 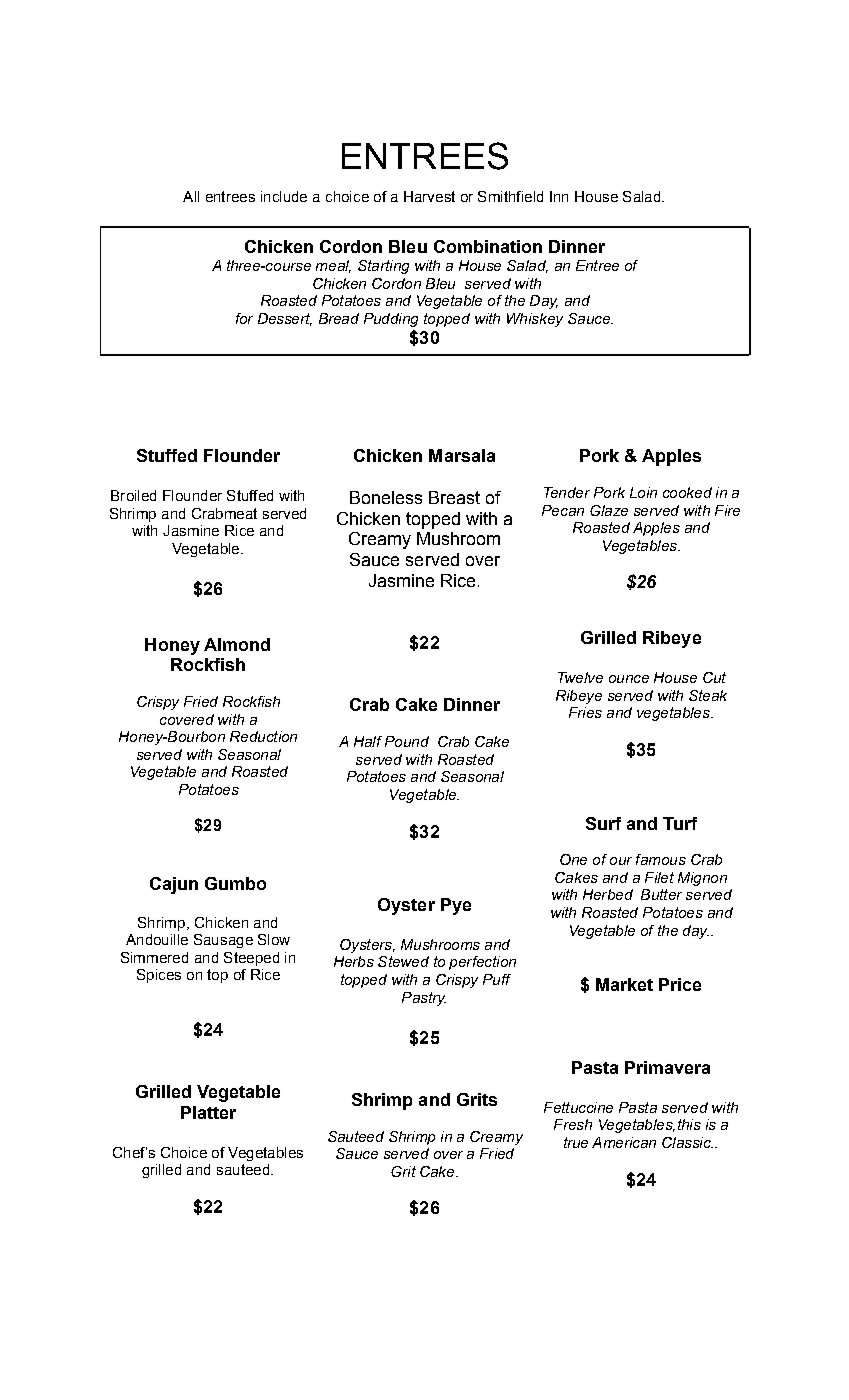 What do you see at coordinates (174, 885) in the screenshot?
I see `Cajun` at bounding box center [174, 885].
